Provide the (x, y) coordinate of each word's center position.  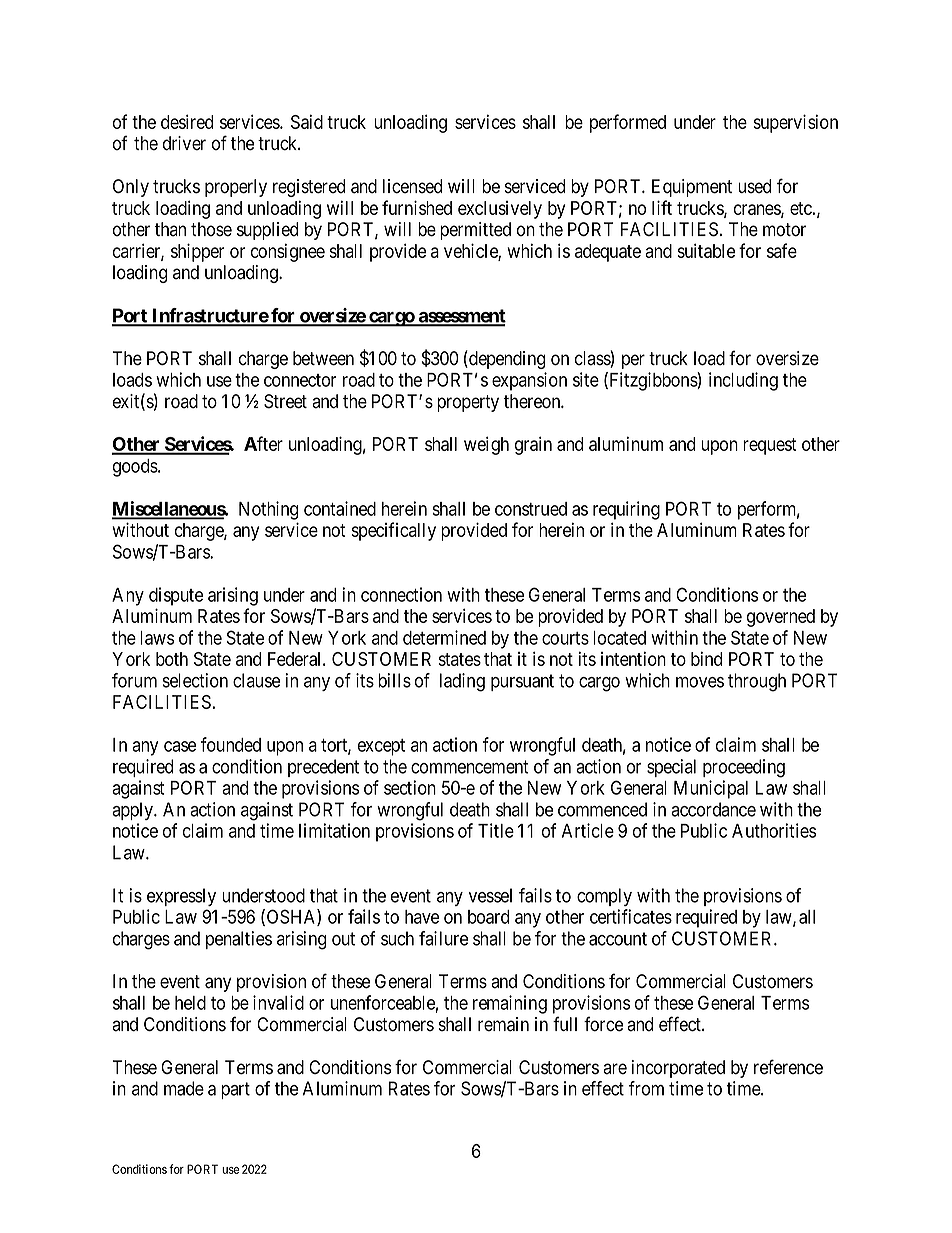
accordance (713, 809)
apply (133, 811)
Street (285, 401)
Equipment (692, 188)
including (743, 381)
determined (444, 637)
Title (496, 830)
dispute (176, 596)
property (468, 403)
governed (781, 618)
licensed (412, 186)
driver (184, 143)
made (184, 1088)
